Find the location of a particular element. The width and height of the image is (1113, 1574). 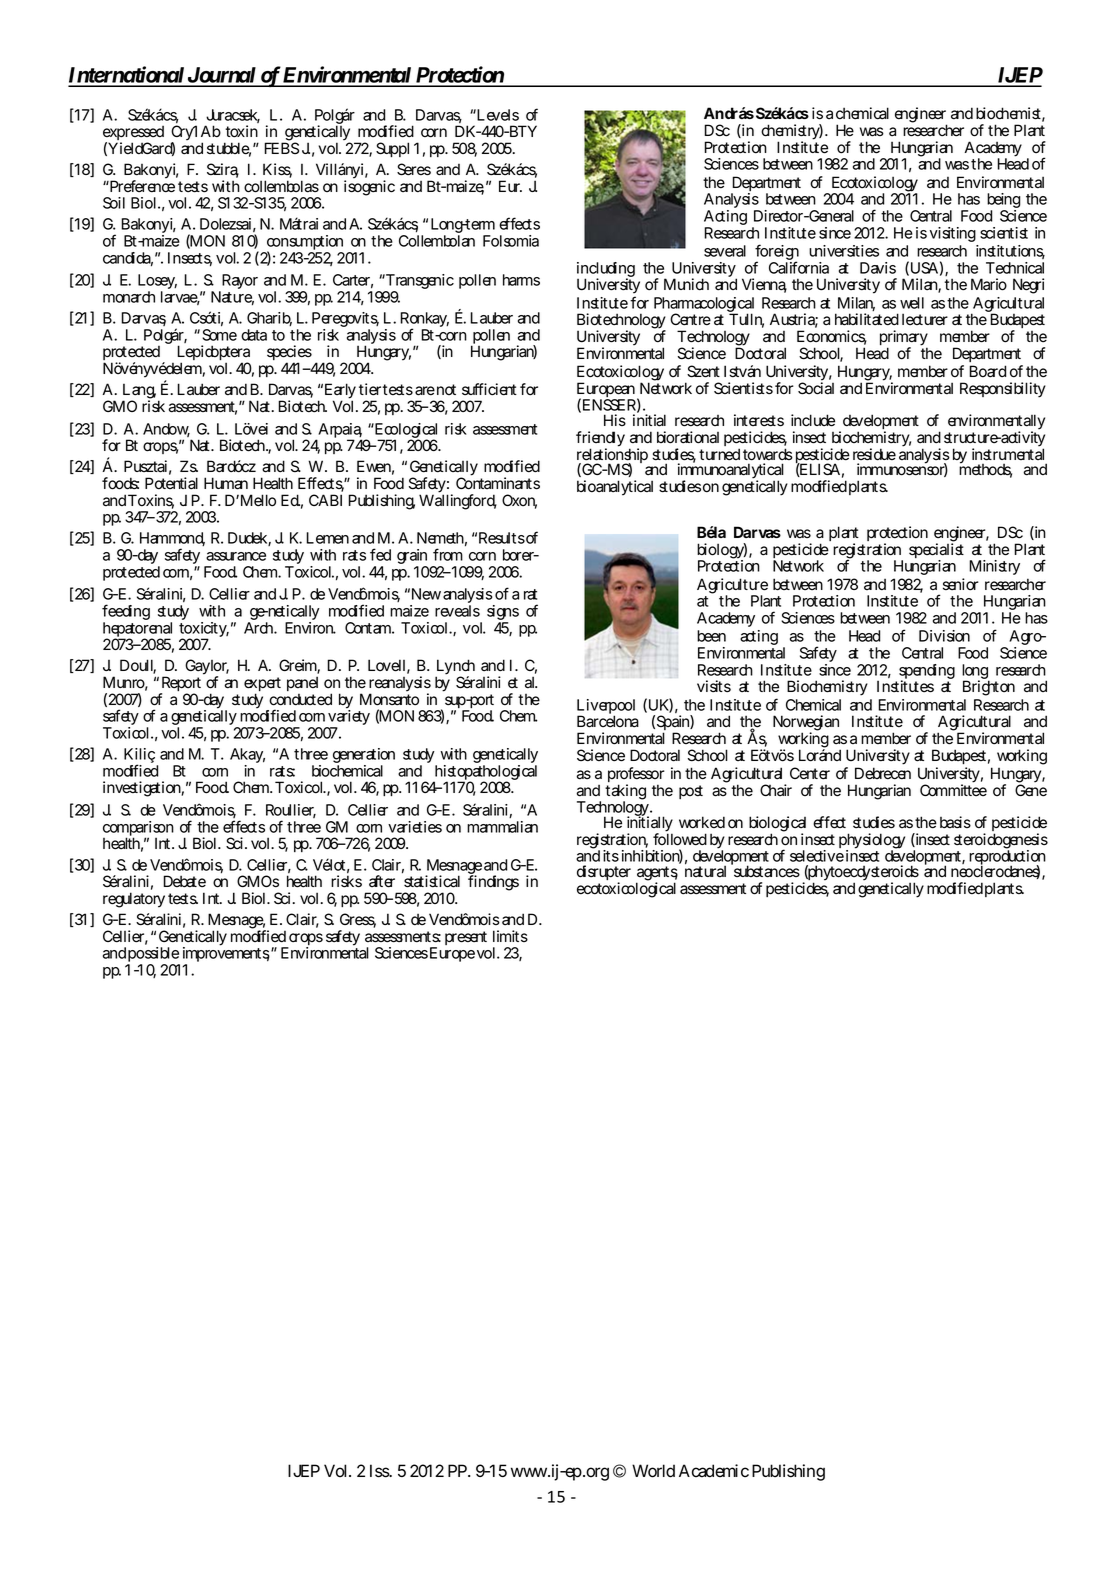

Debrecen is located at coordinates (883, 773).
